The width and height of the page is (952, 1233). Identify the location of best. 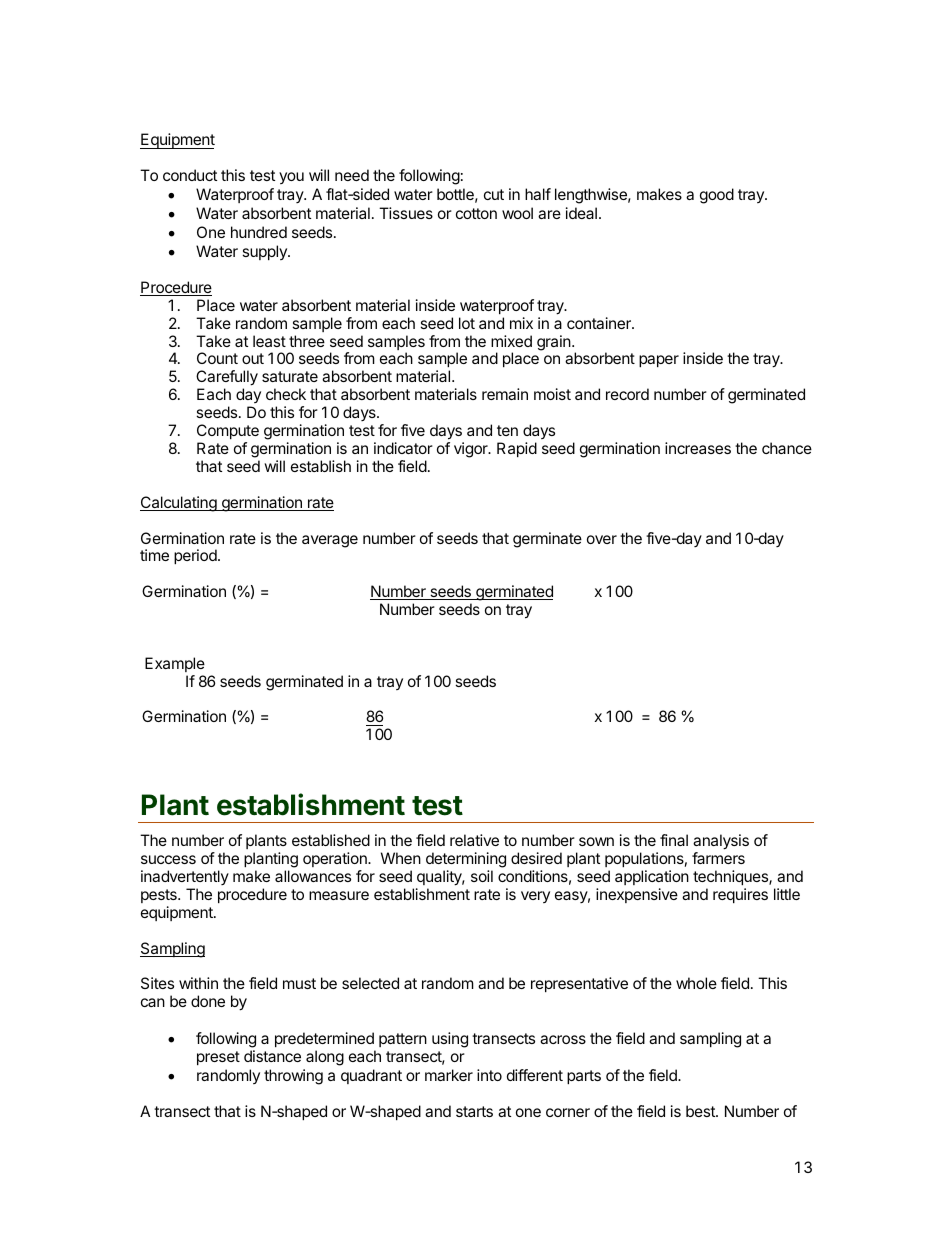
(701, 1111).
